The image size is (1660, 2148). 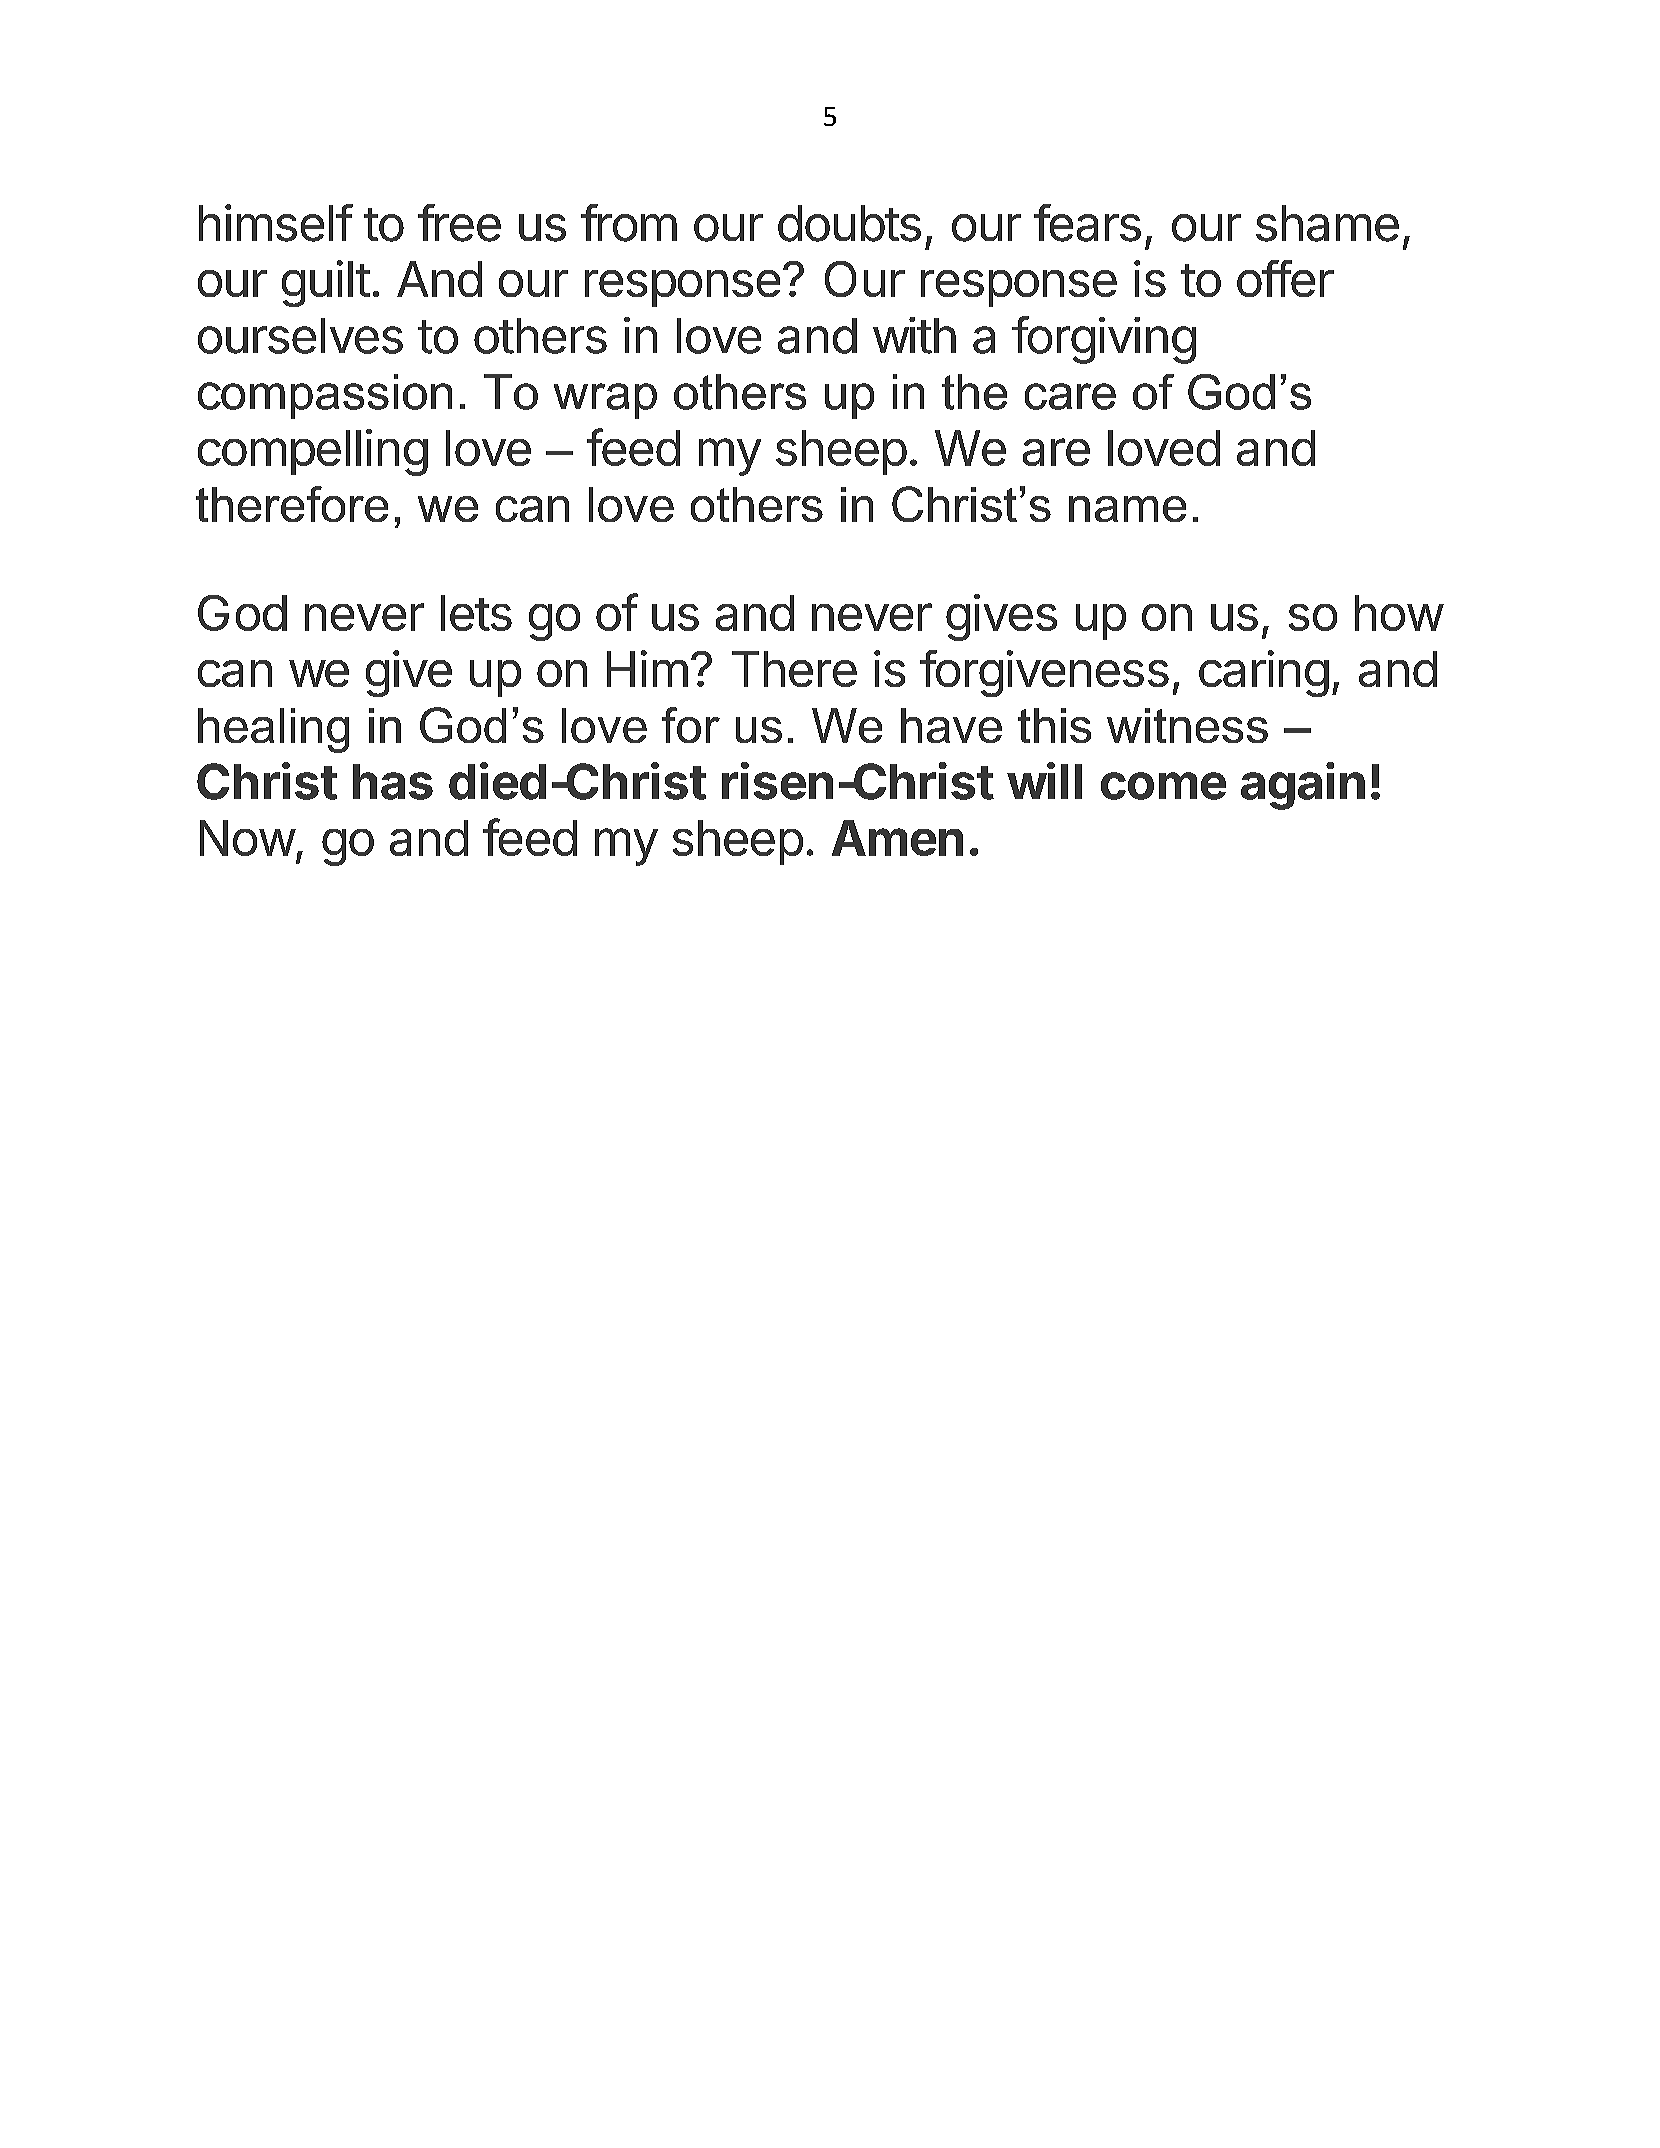 I want to click on doubts, so click(x=849, y=223).
